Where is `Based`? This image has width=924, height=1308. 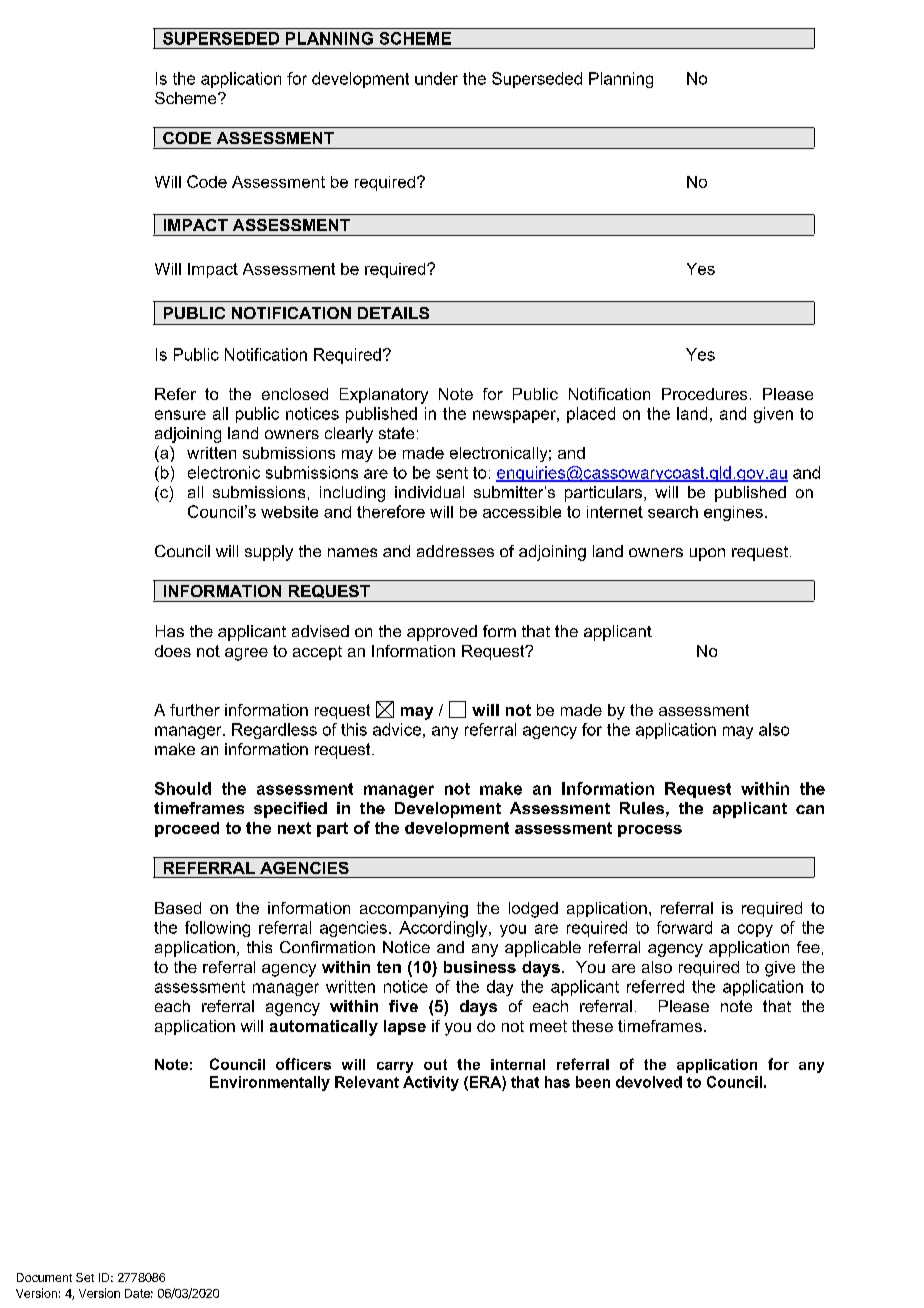
Based is located at coordinates (178, 908).
